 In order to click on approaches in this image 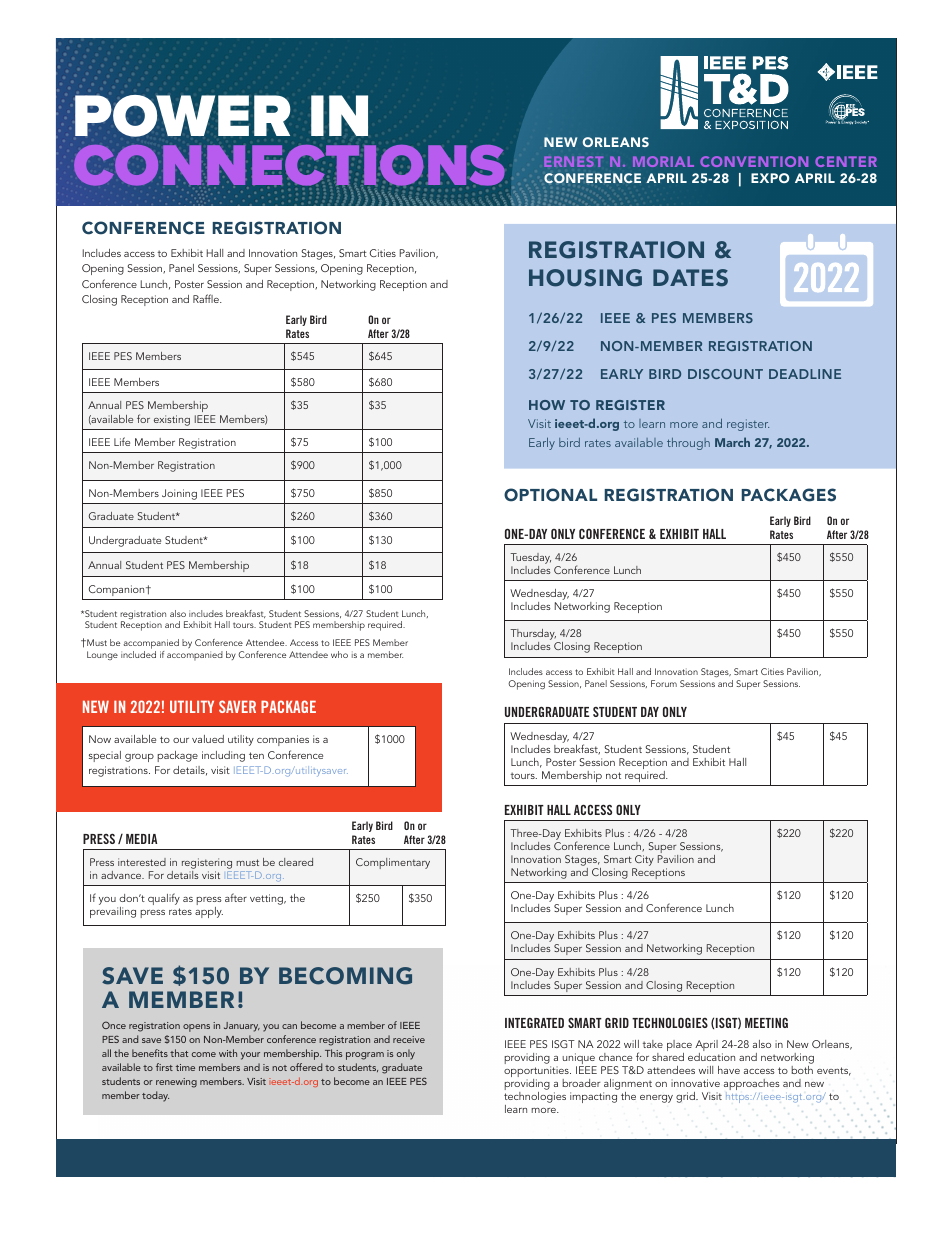, I will do `click(752, 1084)`.
